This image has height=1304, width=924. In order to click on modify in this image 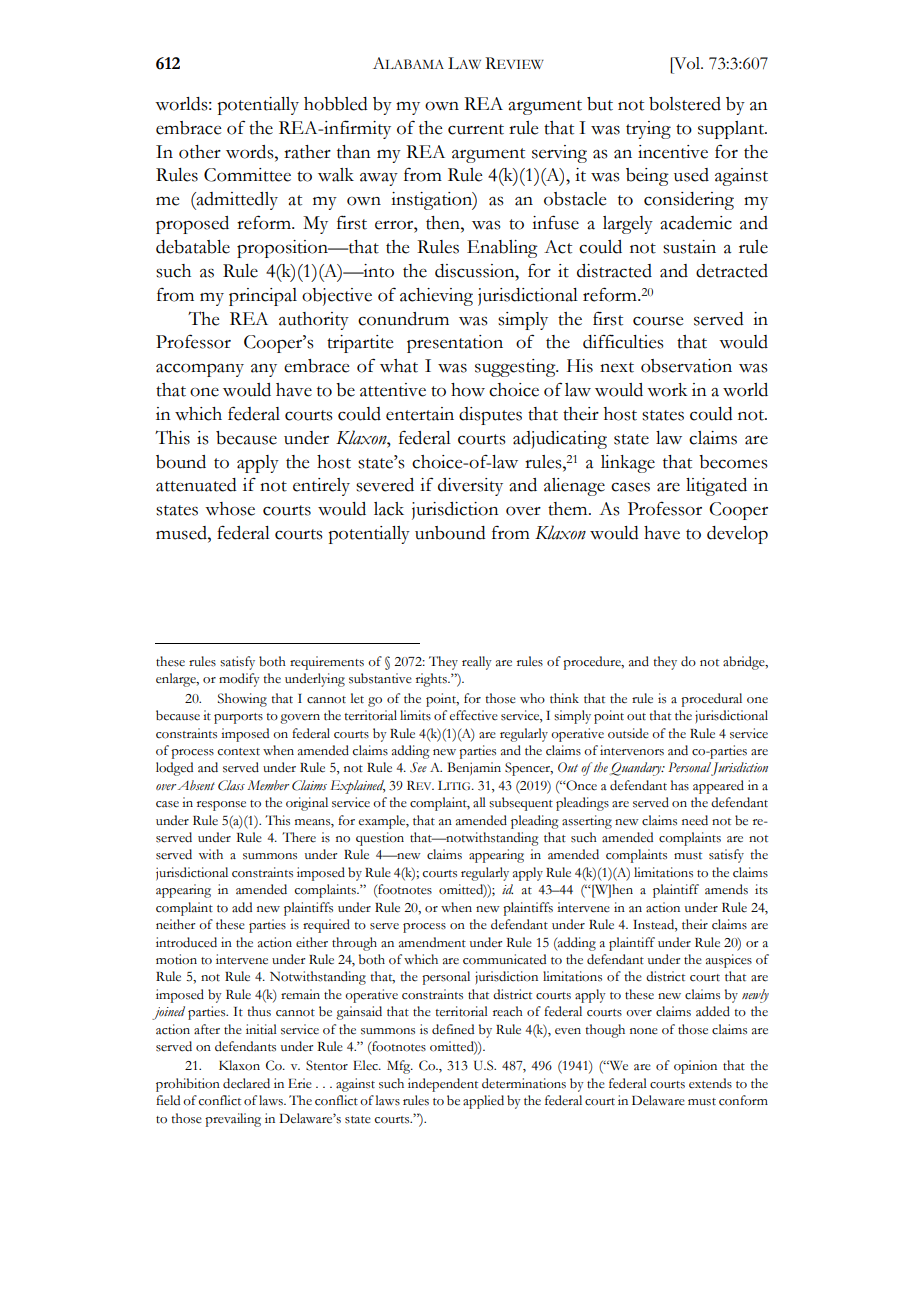, I will do `click(239, 680)`.
